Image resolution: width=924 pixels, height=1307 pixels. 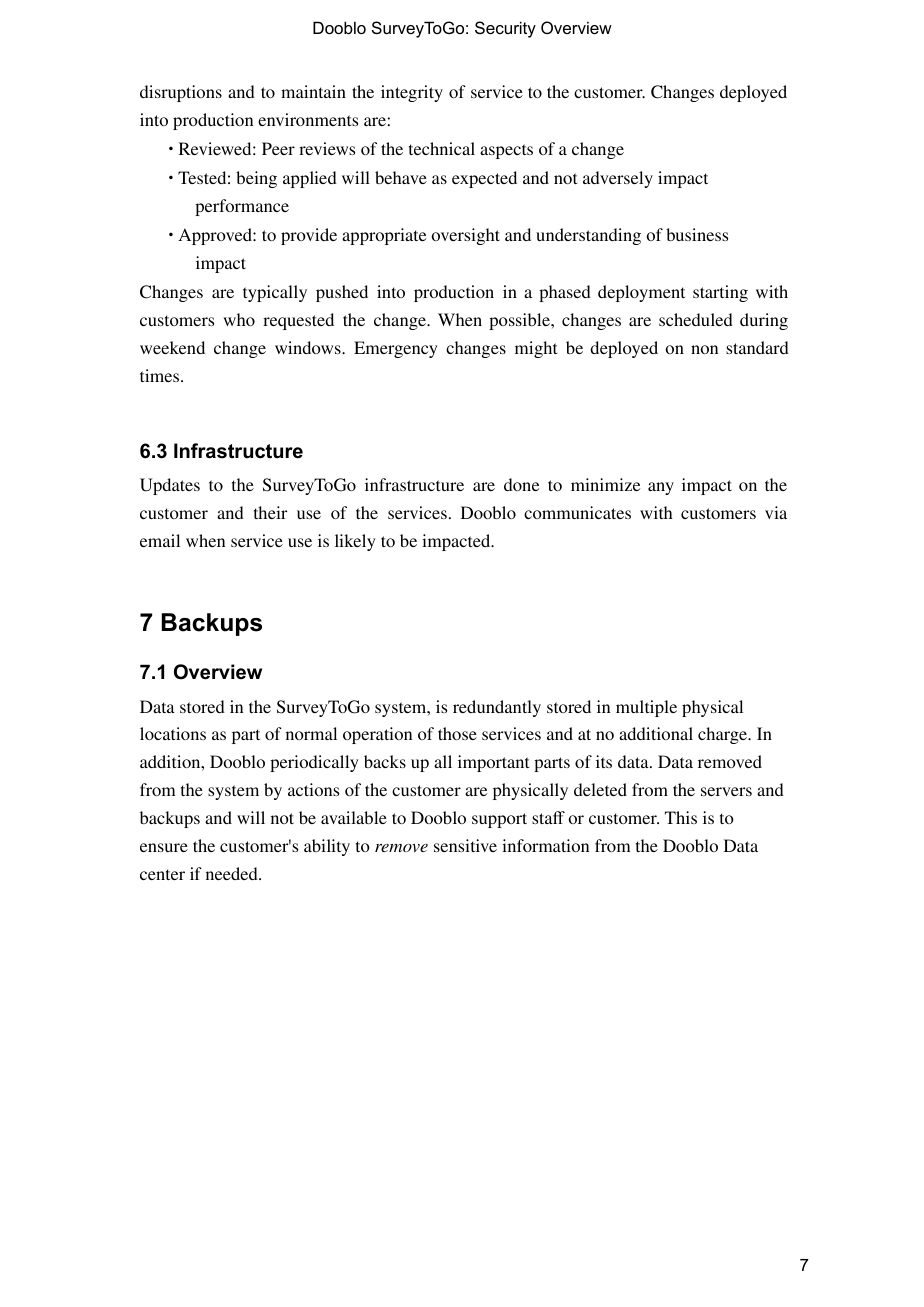 What do you see at coordinates (696, 319) in the screenshot?
I see `scheduled` at bounding box center [696, 319].
